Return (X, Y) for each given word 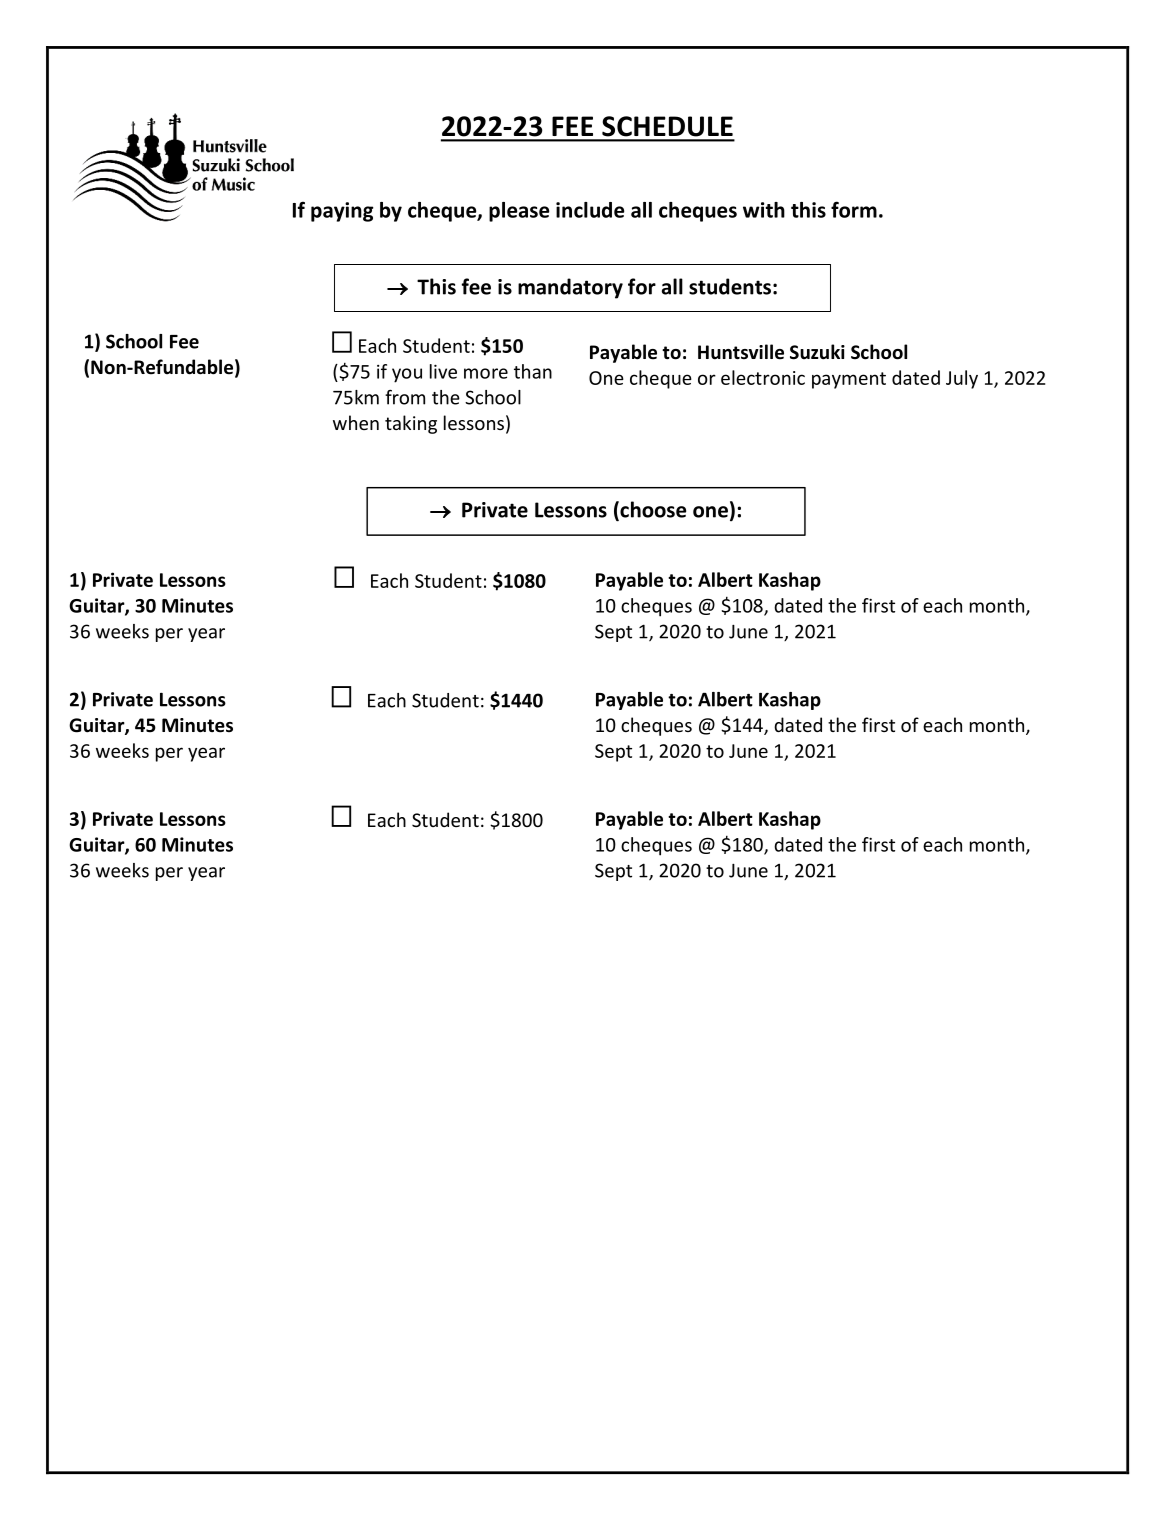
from (405, 397)
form (854, 209)
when (356, 422)
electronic (763, 377)
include (590, 210)
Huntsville (741, 352)
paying (342, 212)
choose (652, 510)
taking (411, 424)
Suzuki (817, 352)
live (443, 371)
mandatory (570, 288)
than (533, 371)
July (962, 379)
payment (849, 380)
